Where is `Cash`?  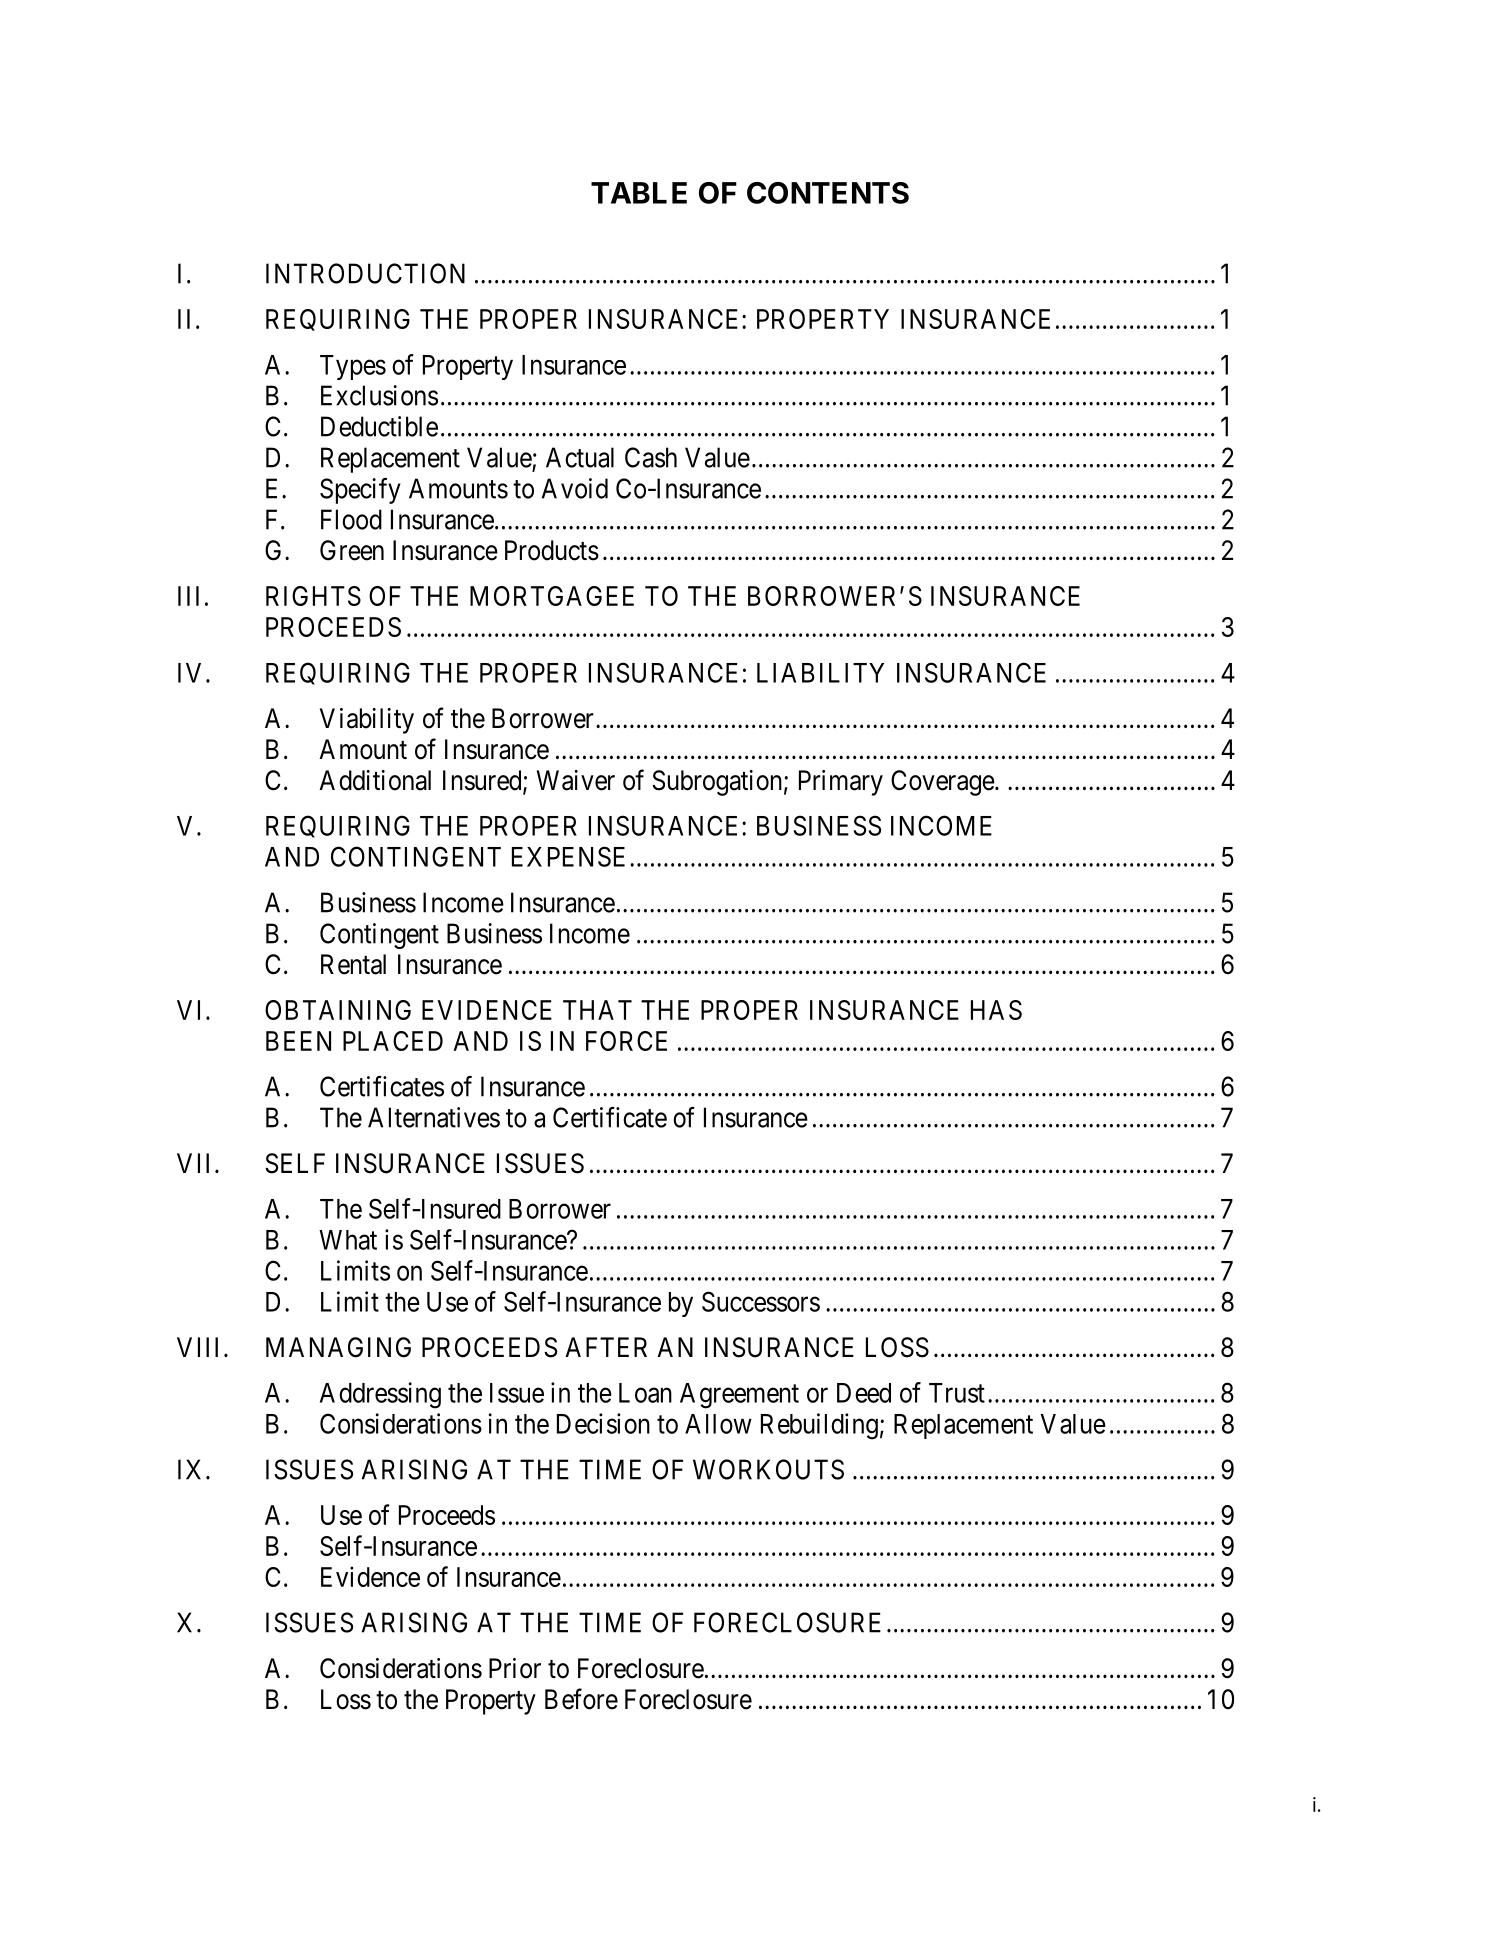 Cash is located at coordinates (651, 457).
